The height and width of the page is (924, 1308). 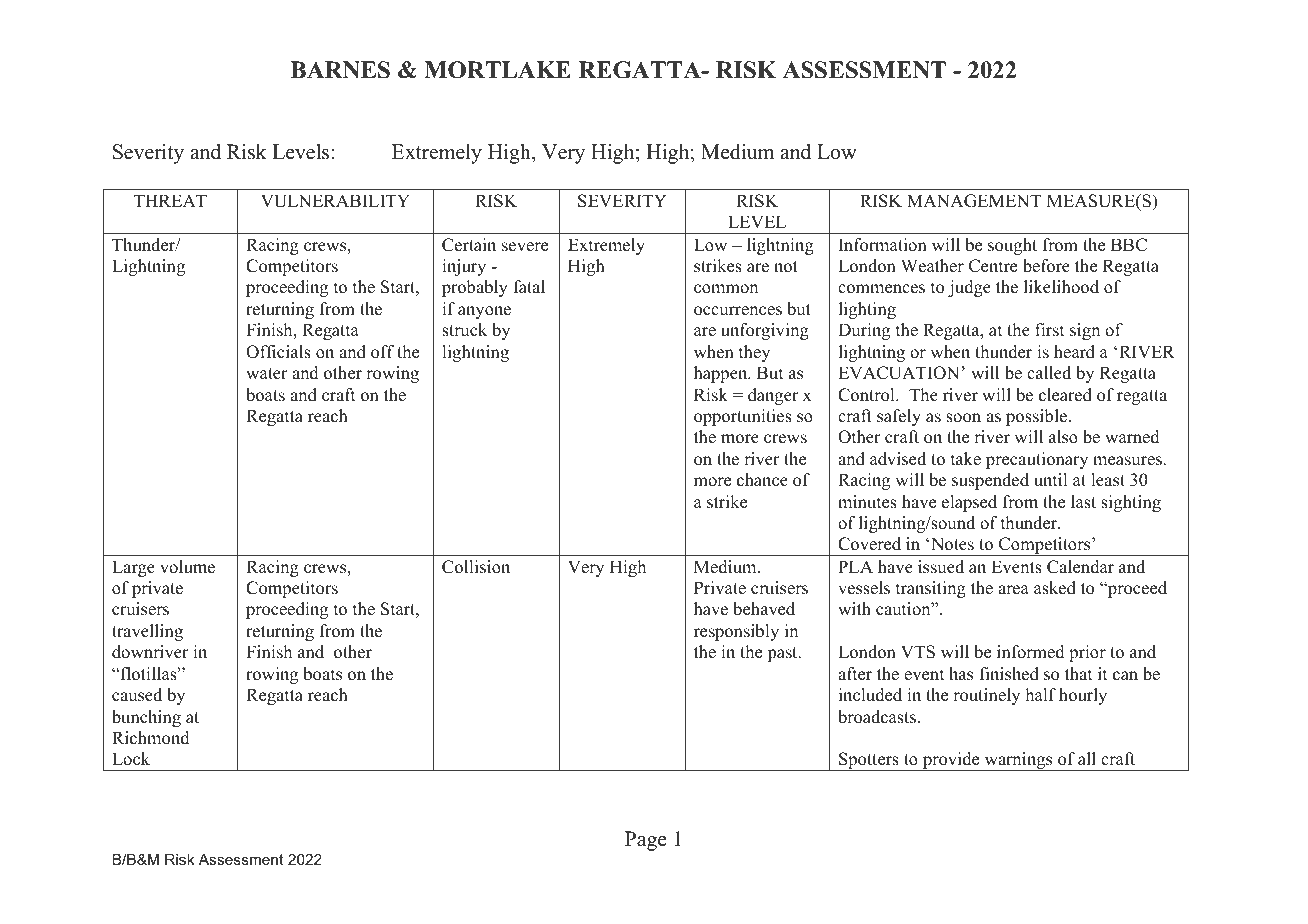 I want to click on Page, so click(x=646, y=841).
